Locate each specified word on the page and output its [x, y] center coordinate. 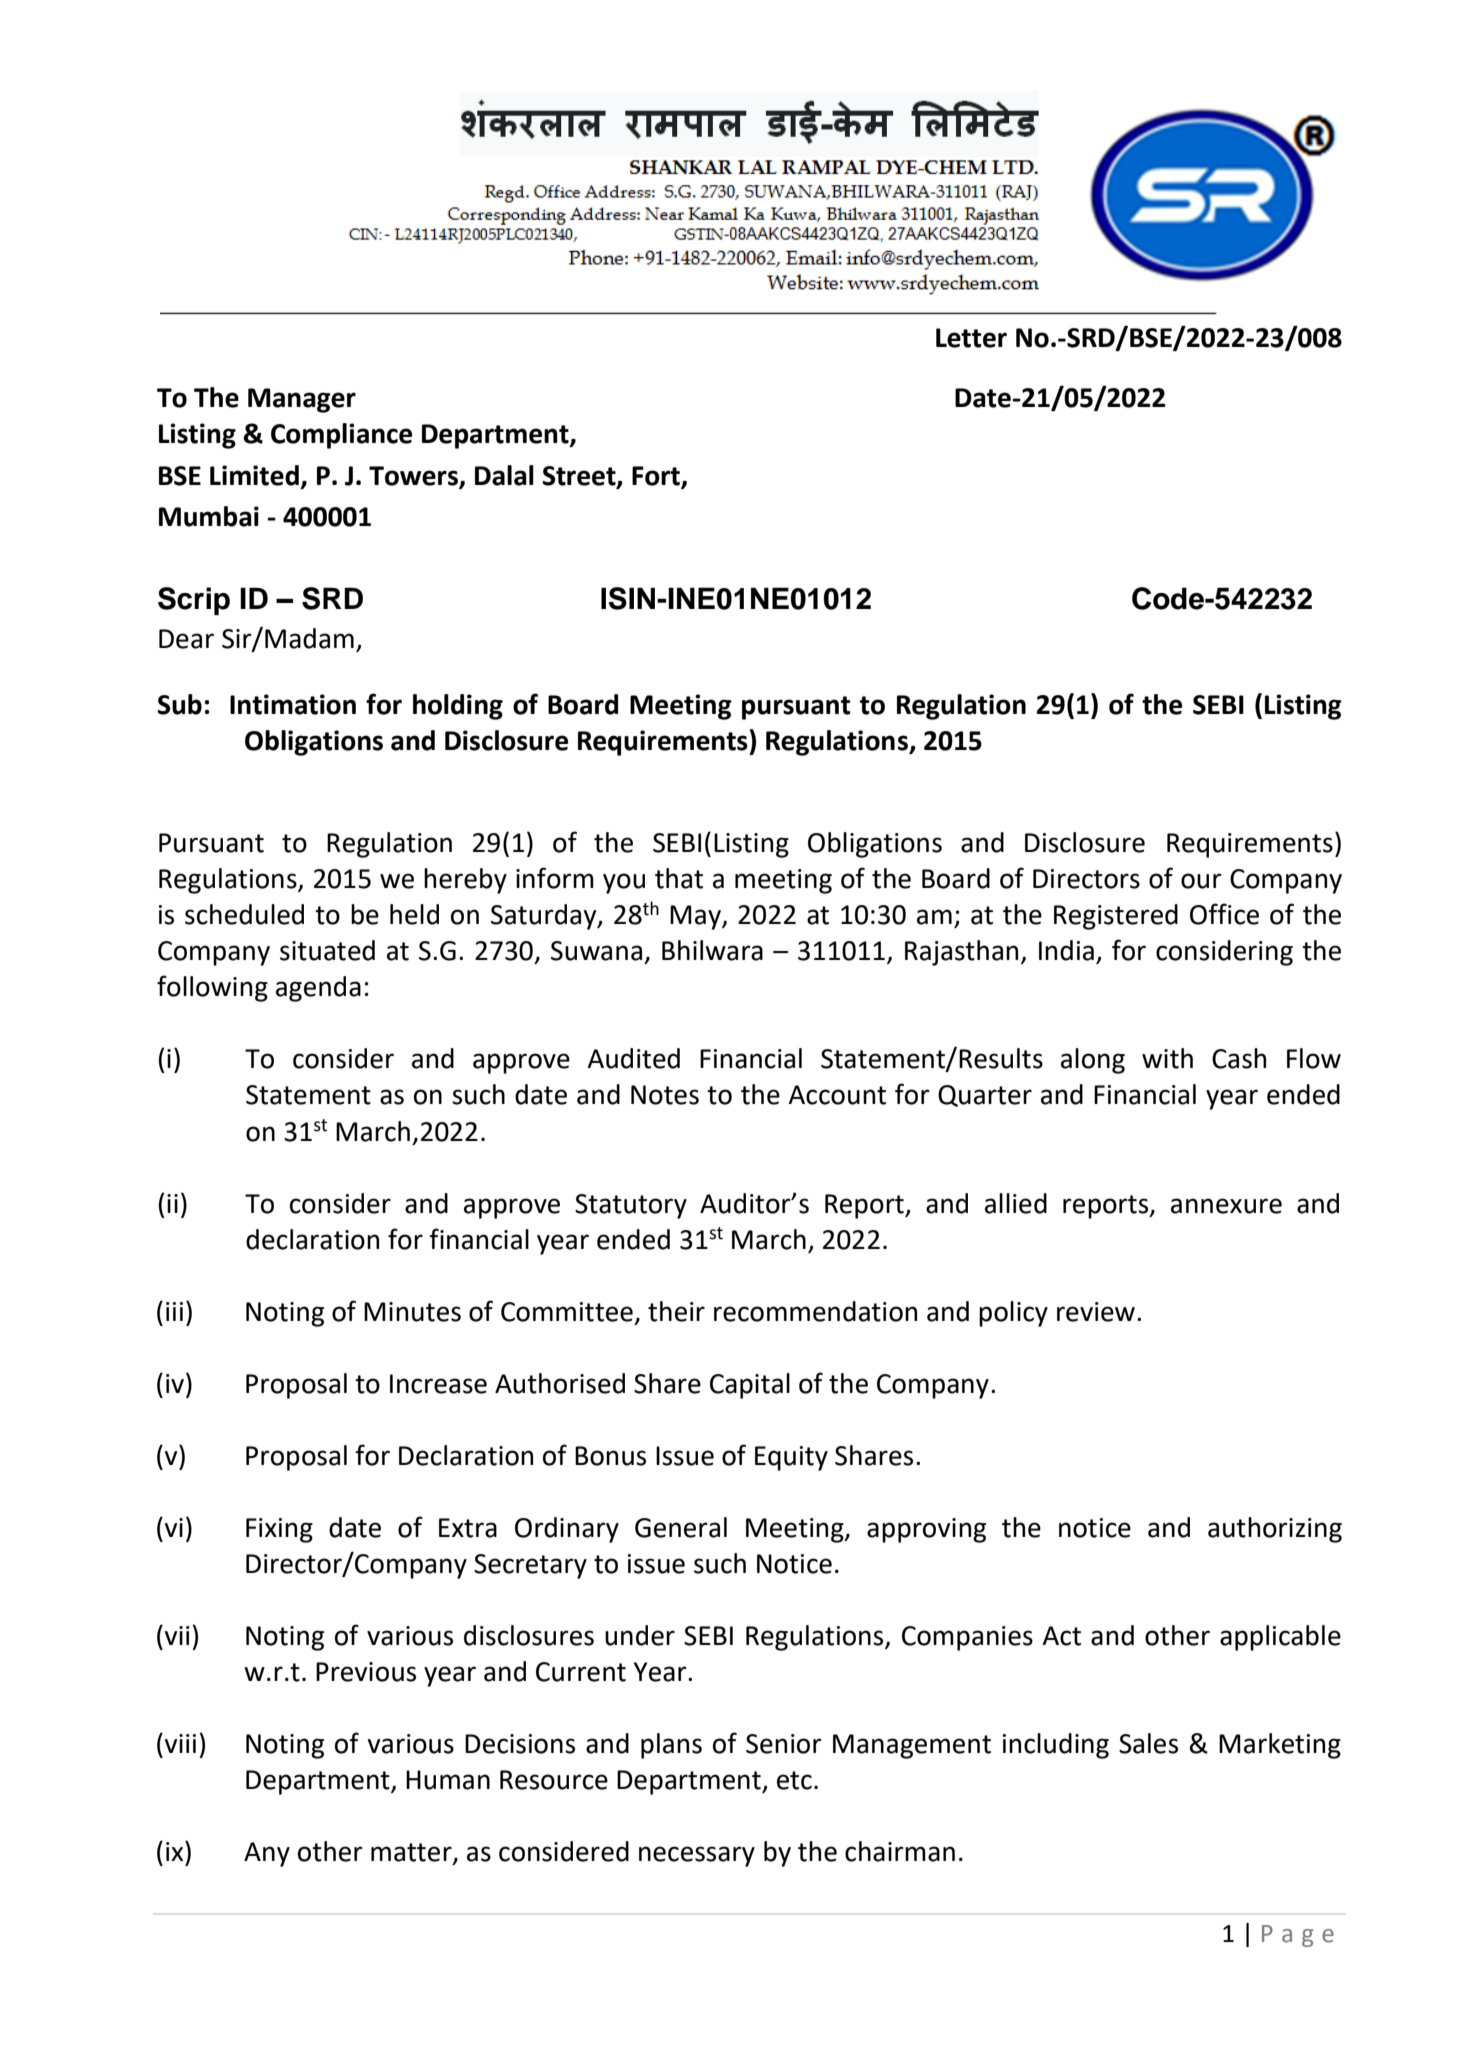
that [679, 878]
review [1096, 1312]
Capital [750, 1386]
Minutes [412, 1312]
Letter [971, 338]
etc [794, 1780]
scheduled [244, 914]
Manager [302, 400]
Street [580, 477]
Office [1224, 914]
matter [412, 1853]
